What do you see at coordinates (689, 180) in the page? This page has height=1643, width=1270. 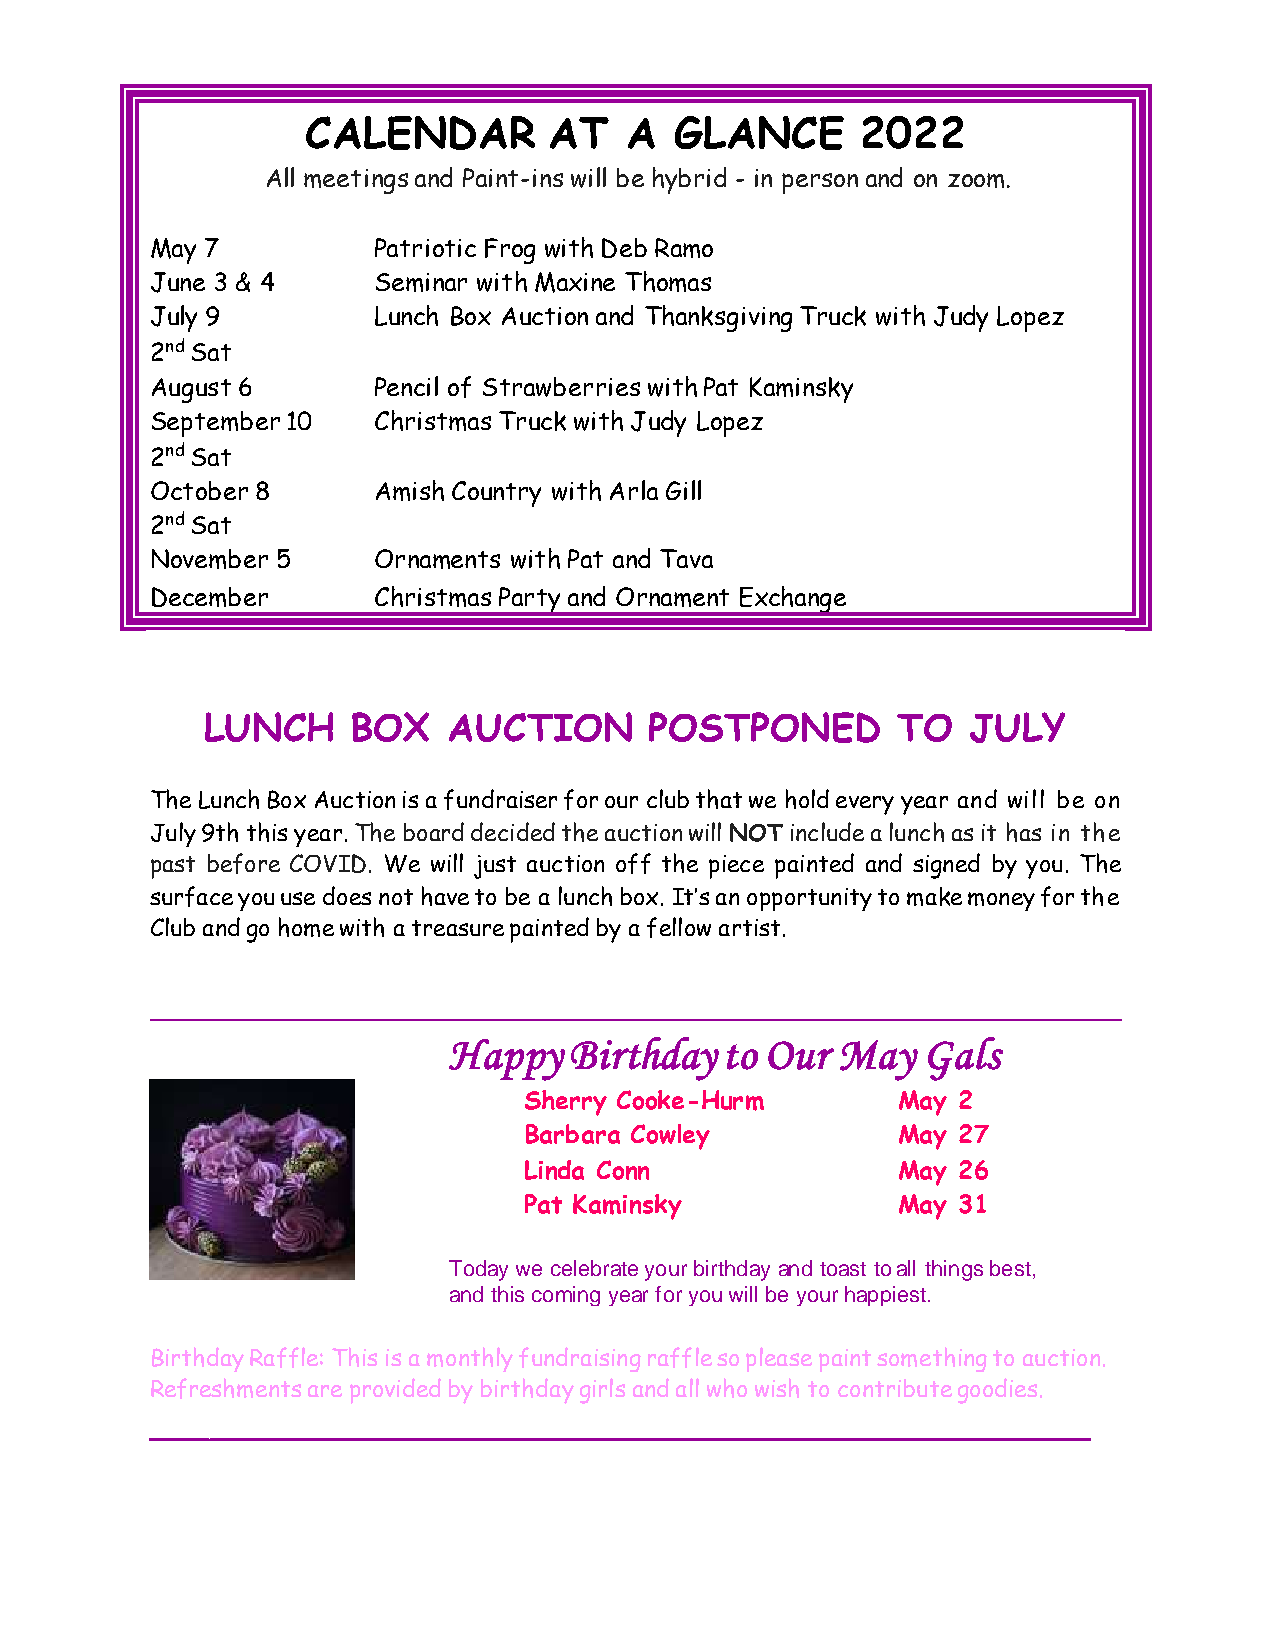 I see `hybrid` at bounding box center [689, 180].
